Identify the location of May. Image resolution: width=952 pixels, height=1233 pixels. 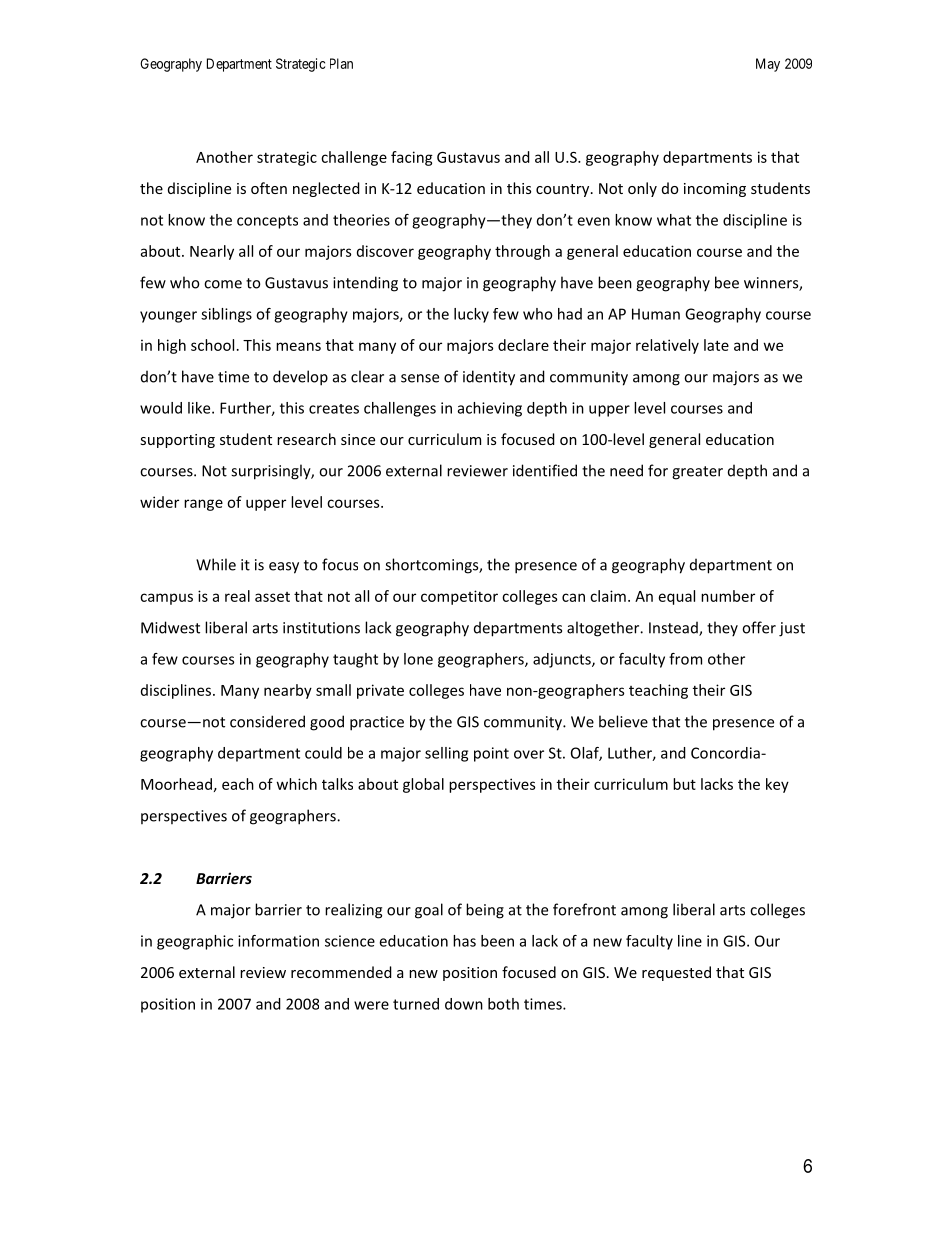
(768, 65).
